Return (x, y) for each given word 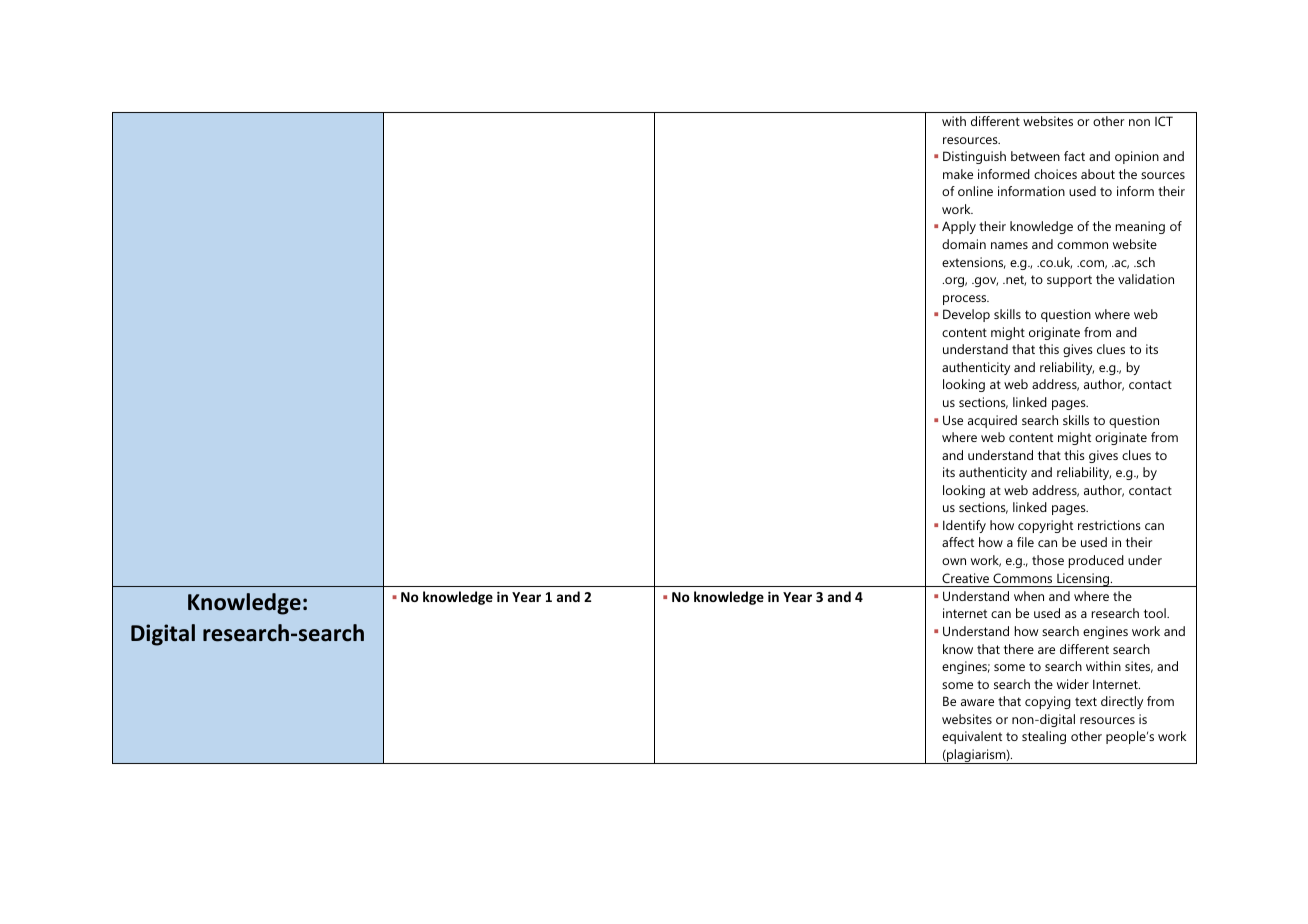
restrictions (1109, 525)
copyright (1045, 526)
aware (977, 702)
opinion (1137, 157)
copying (1048, 702)
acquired (992, 421)
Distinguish (974, 157)
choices (1055, 174)
